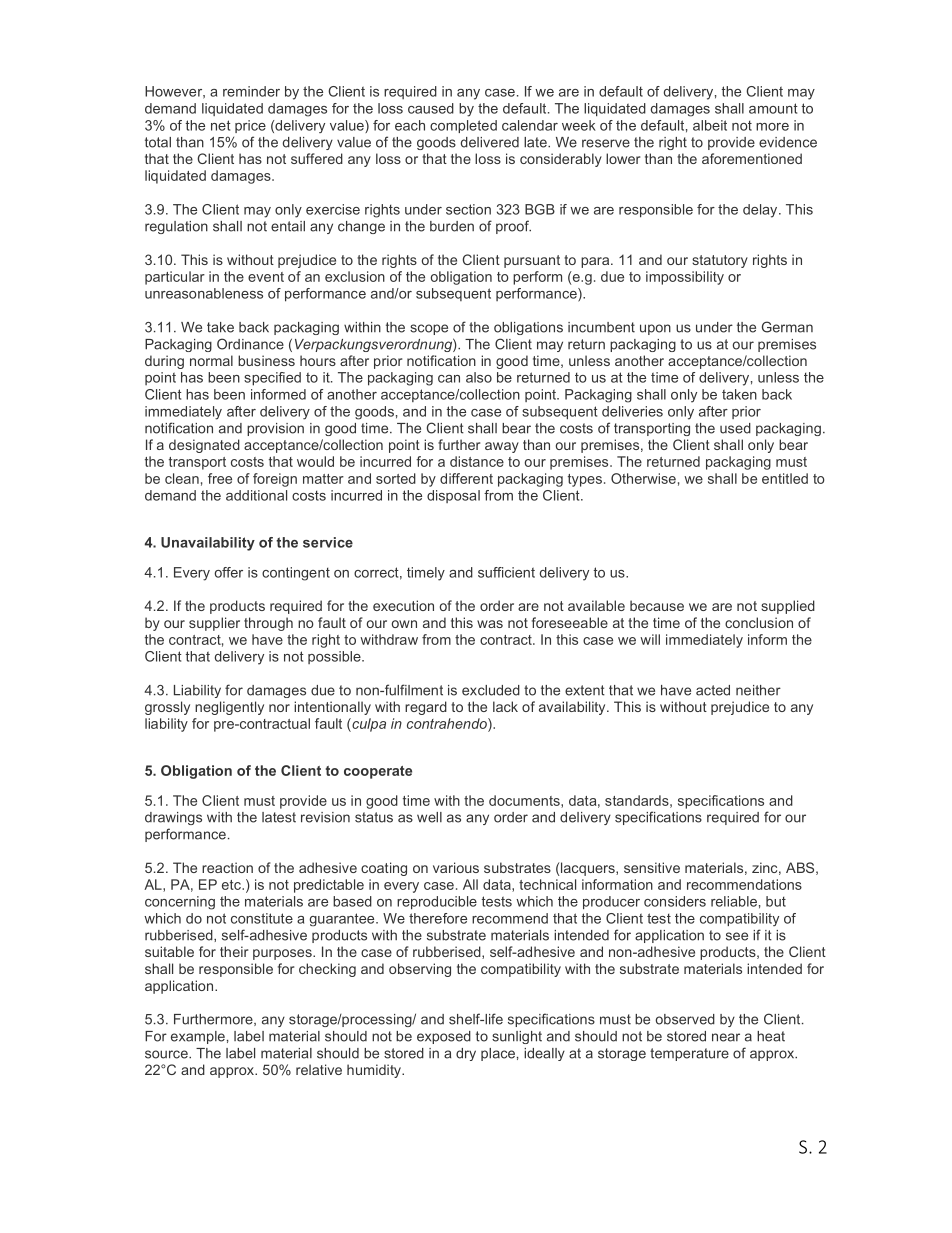 This screenshot has height=1233, width=952. Describe the element at coordinates (713, 690) in the screenshot. I see `acted` at that location.
